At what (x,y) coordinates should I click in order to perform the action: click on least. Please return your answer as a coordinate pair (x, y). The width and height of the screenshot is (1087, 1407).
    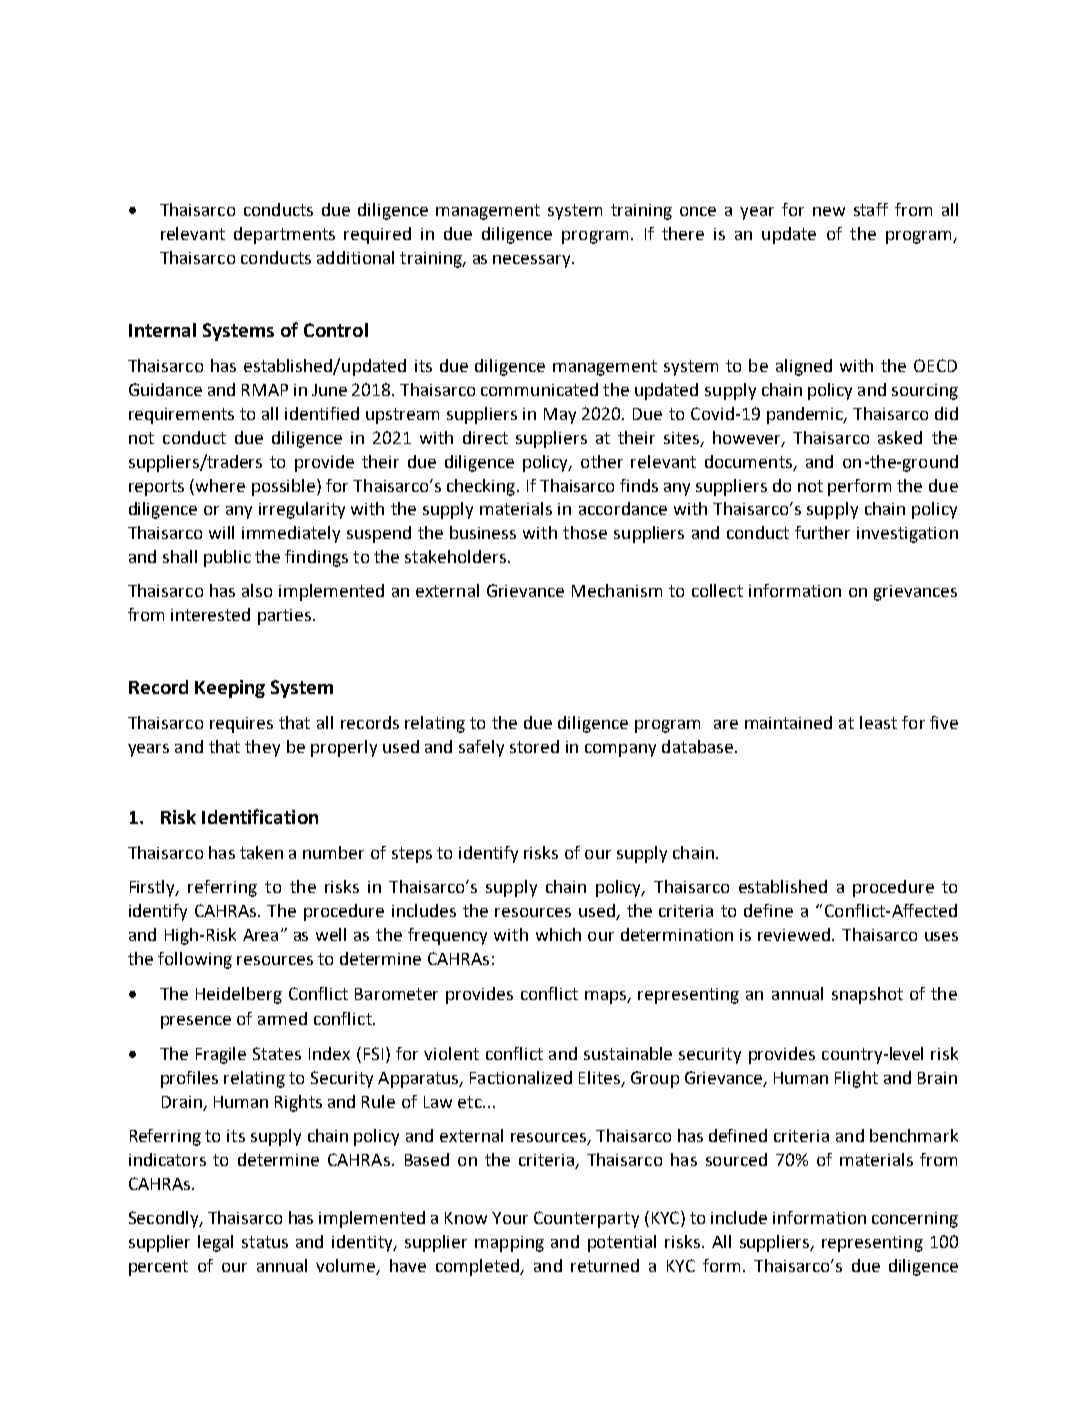
    Looking at the image, I should click on (878, 722).
